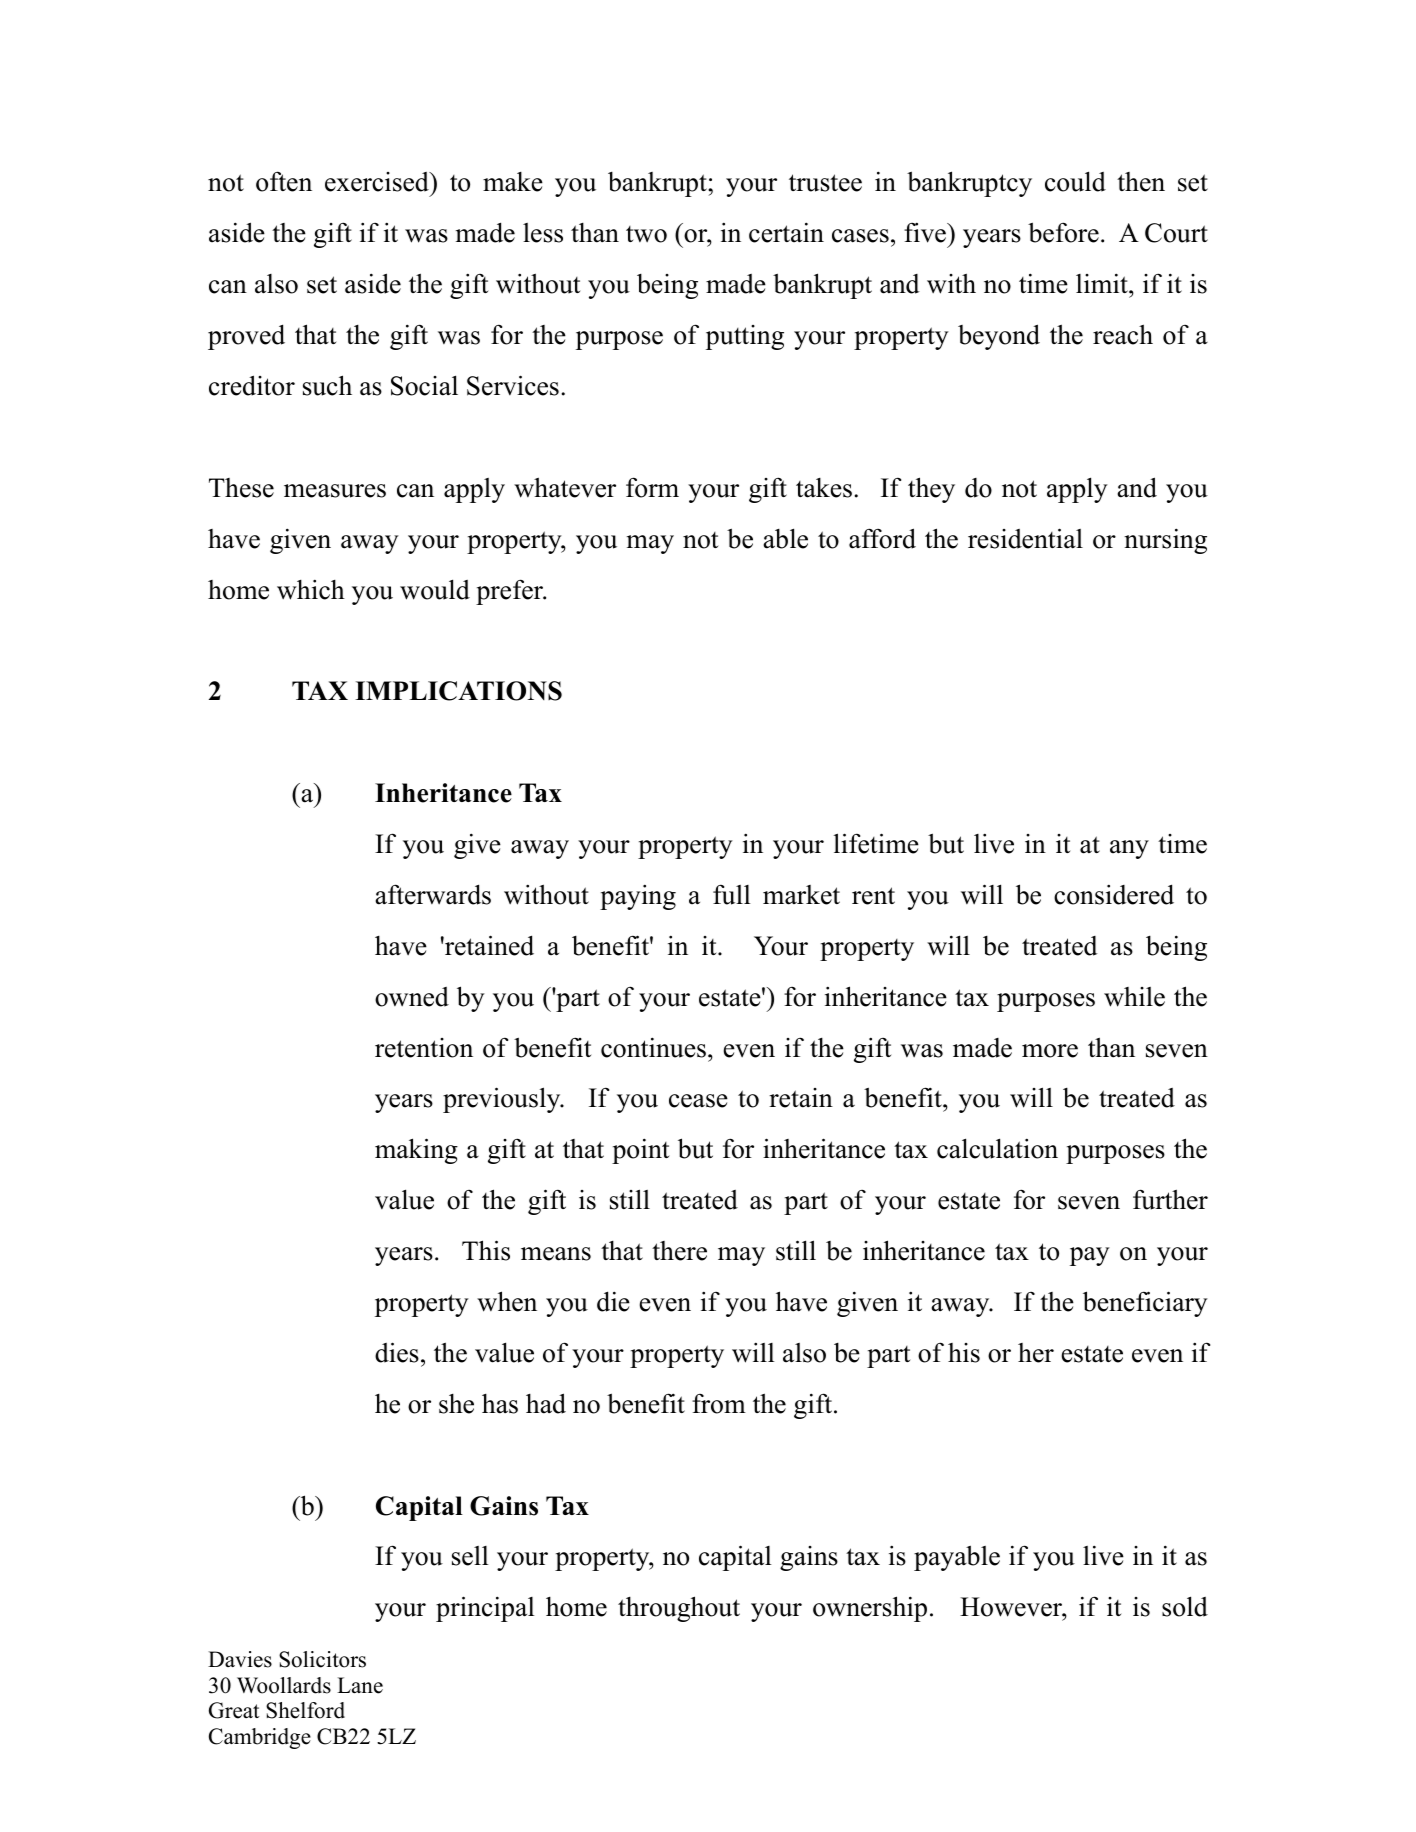 The height and width of the document is (1832, 1416). I want to click on two, so click(646, 234).
